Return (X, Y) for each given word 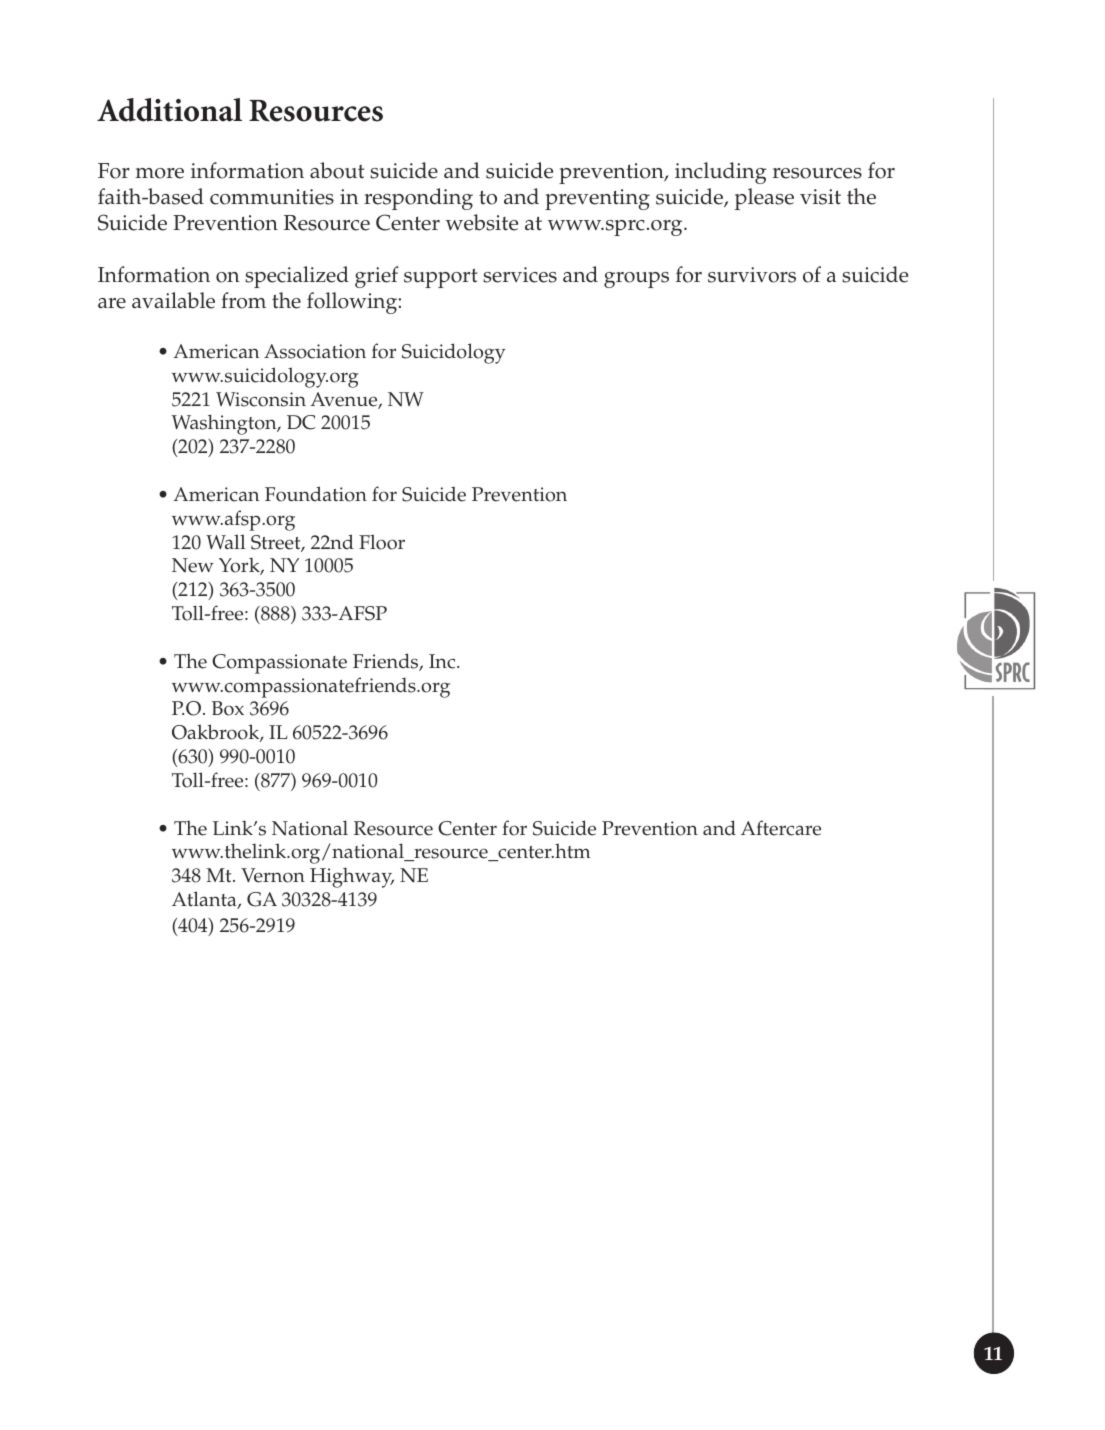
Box (228, 708)
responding (418, 199)
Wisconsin (261, 399)
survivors (752, 275)
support (441, 278)
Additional (169, 110)
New (193, 565)
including (720, 173)
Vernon (273, 875)
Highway (352, 877)
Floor (382, 542)
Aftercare (781, 828)
